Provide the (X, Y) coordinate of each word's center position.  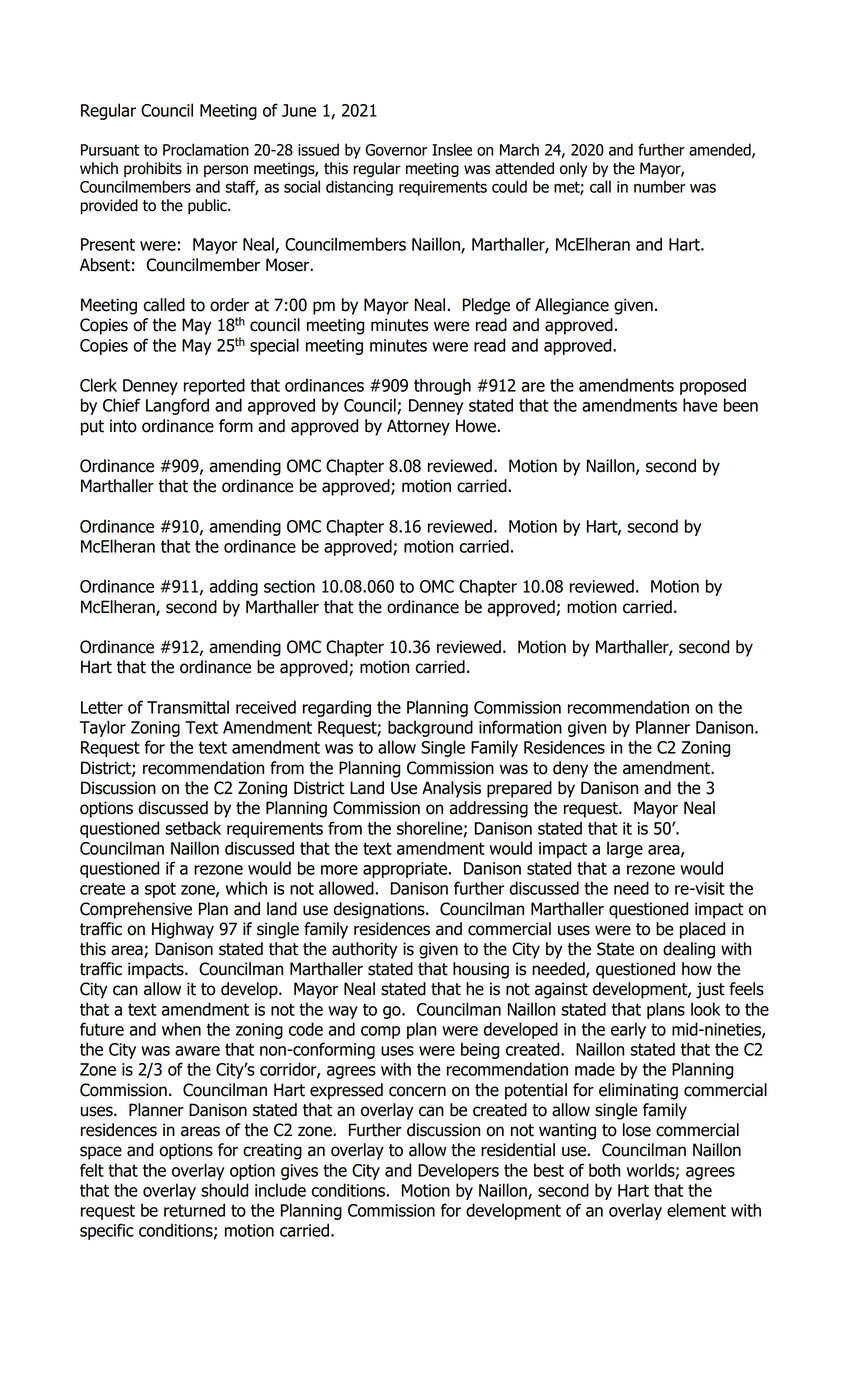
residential (518, 1150)
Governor (396, 150)
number (659, 186)
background (430, 728)
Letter (102, 707)
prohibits (153, 169)
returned (194, 1210)
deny (570, 769)
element (696, 1210)
